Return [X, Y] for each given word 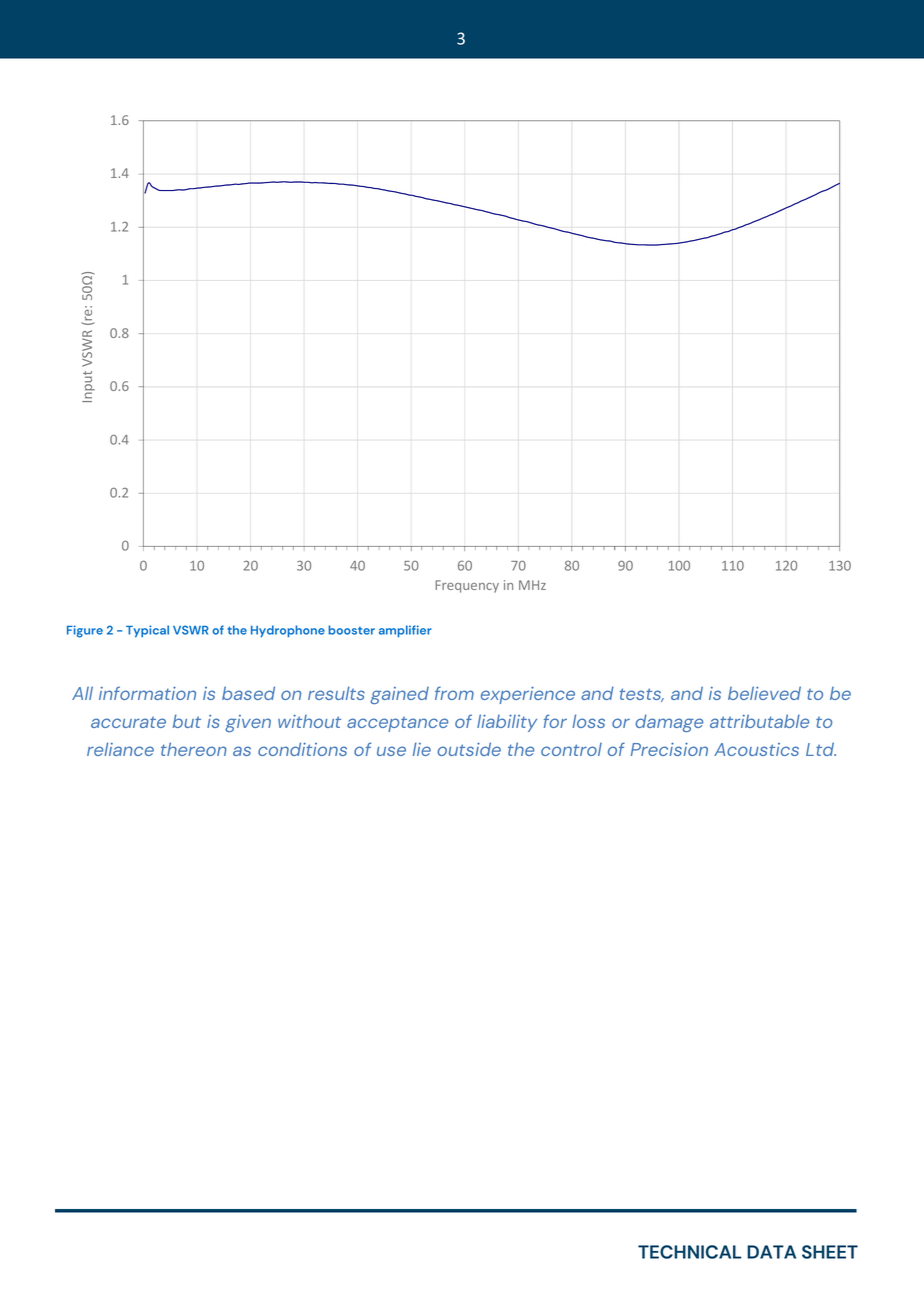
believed [764, 693]
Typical [147, 631]
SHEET [830, 1252]
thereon [194, 749]
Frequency [467, 586]
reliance [120, 749]
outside [469, 749]
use [391, 751]
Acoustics [756, 749]
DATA [771, 1252]
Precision [669, 749]
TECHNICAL [689, 1252]
